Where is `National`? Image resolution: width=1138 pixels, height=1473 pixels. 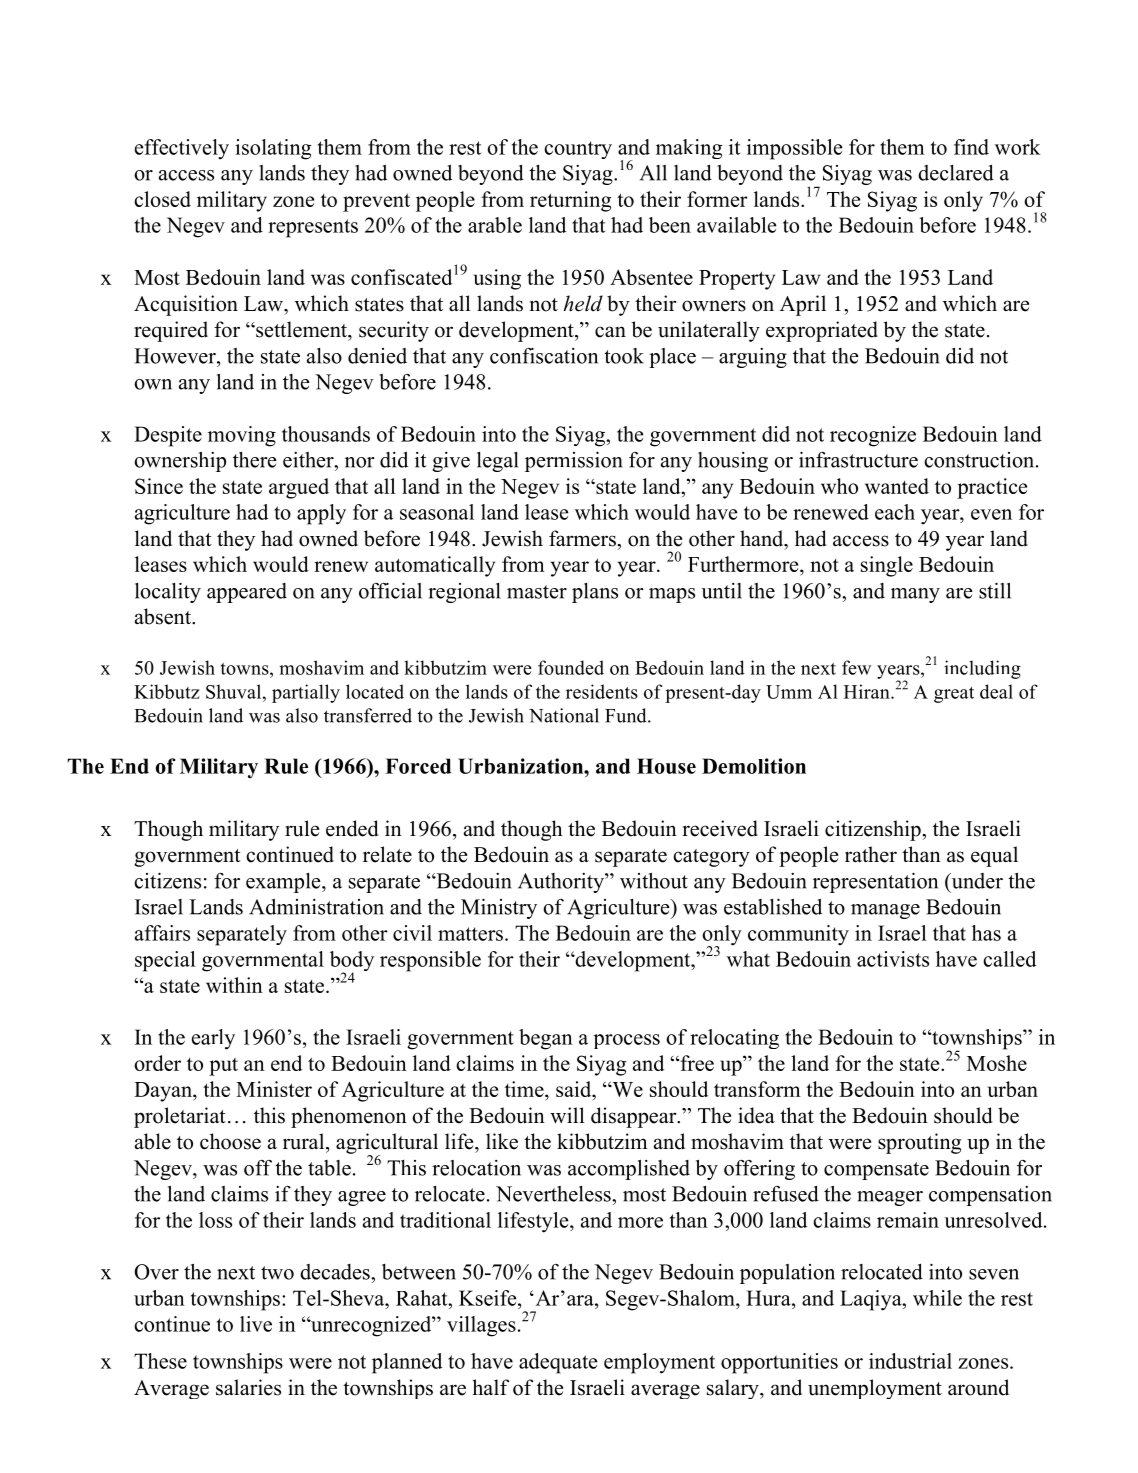
National is located at coordinates (564, 715).
